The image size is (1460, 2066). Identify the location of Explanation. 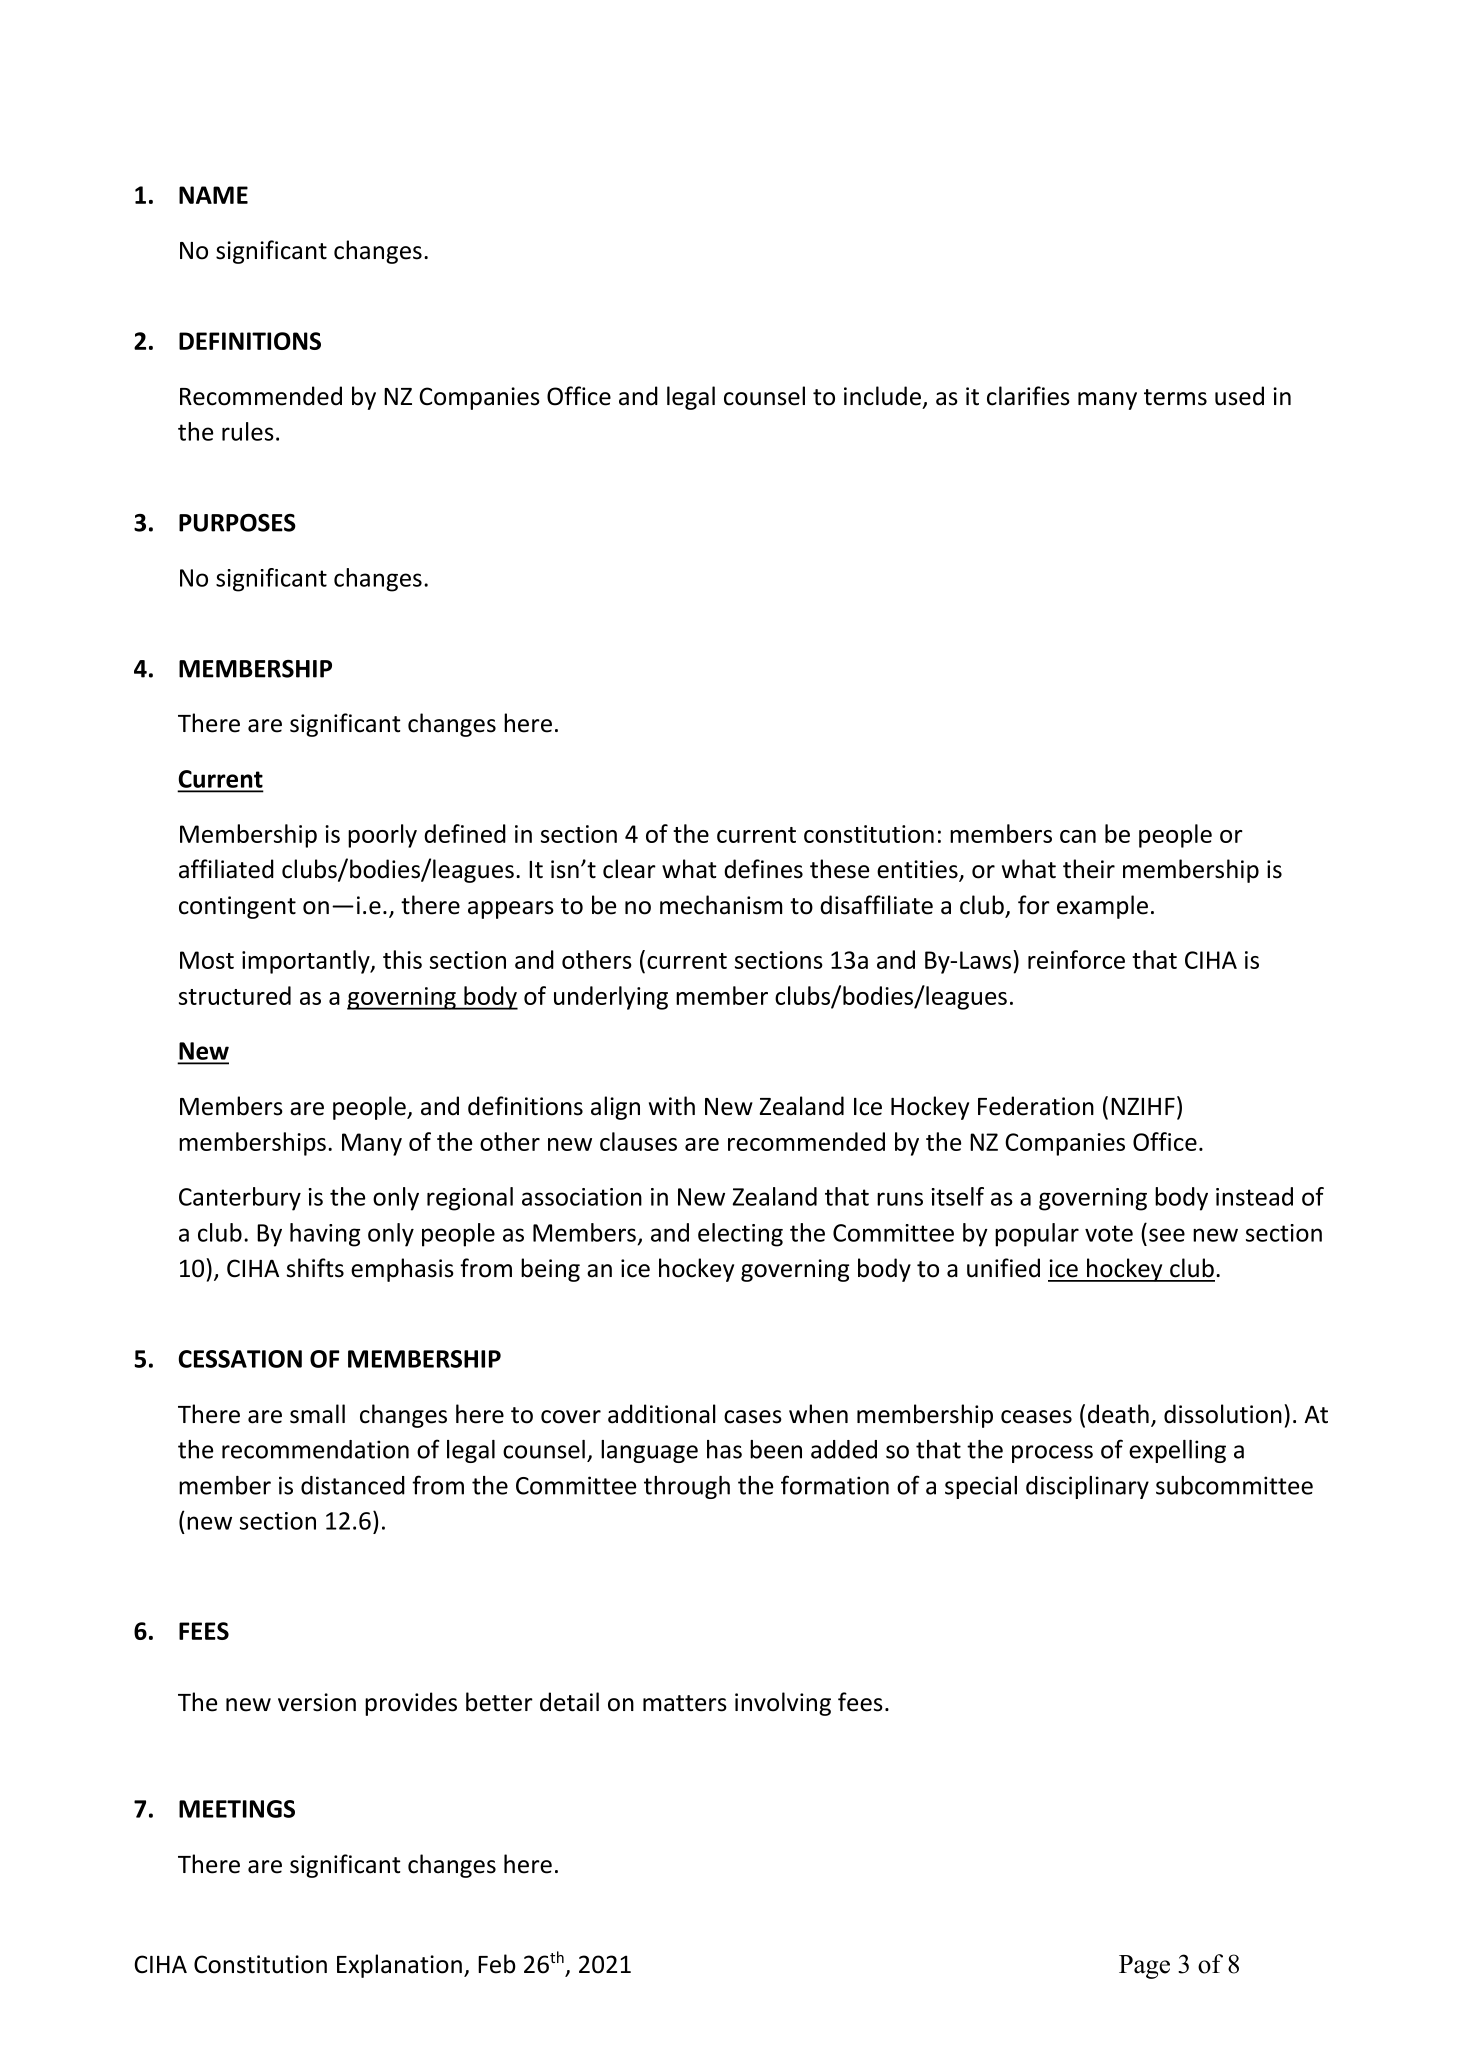
(399, 1966).
